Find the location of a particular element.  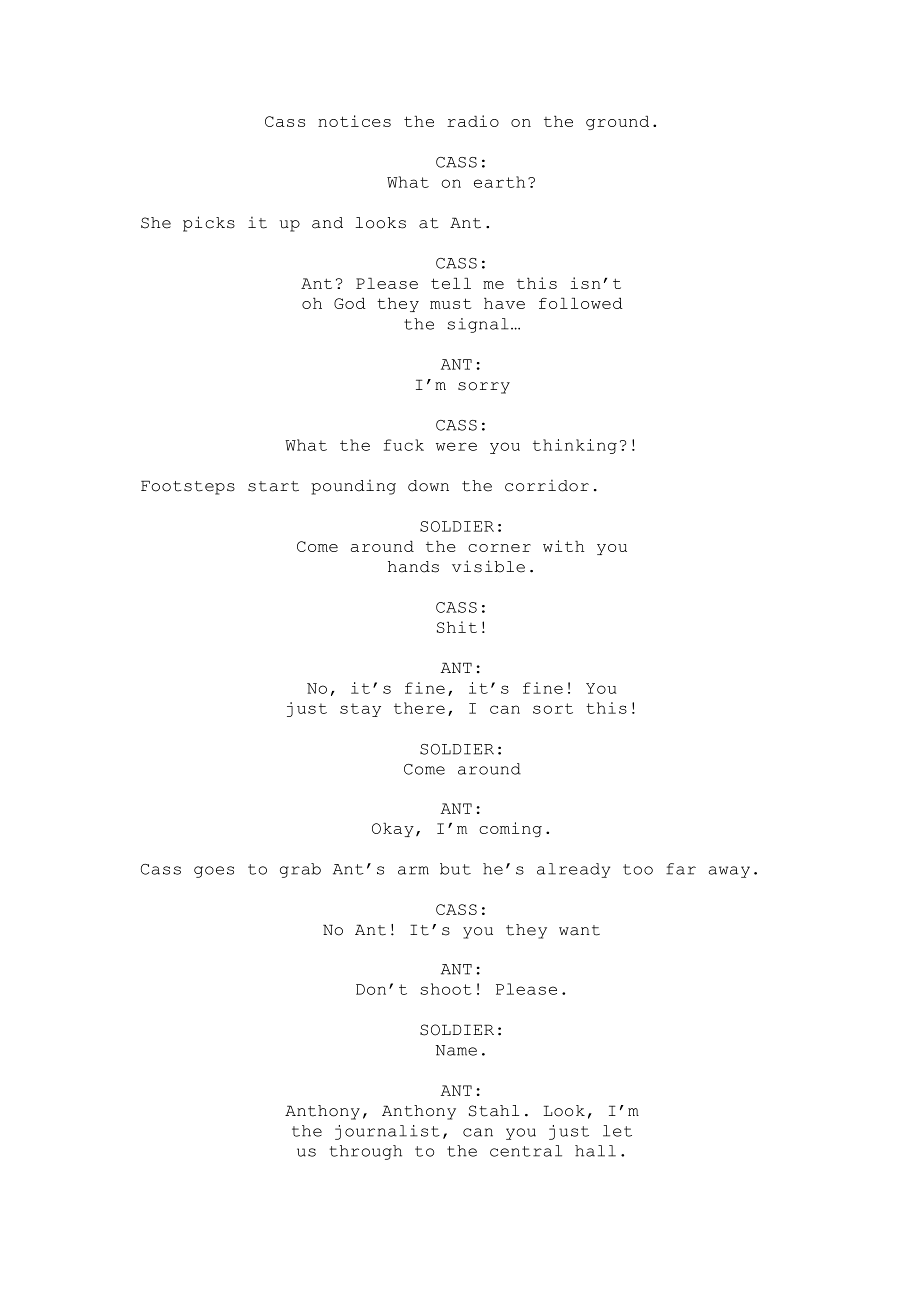

sorry is located at coordinates (484, 388).
